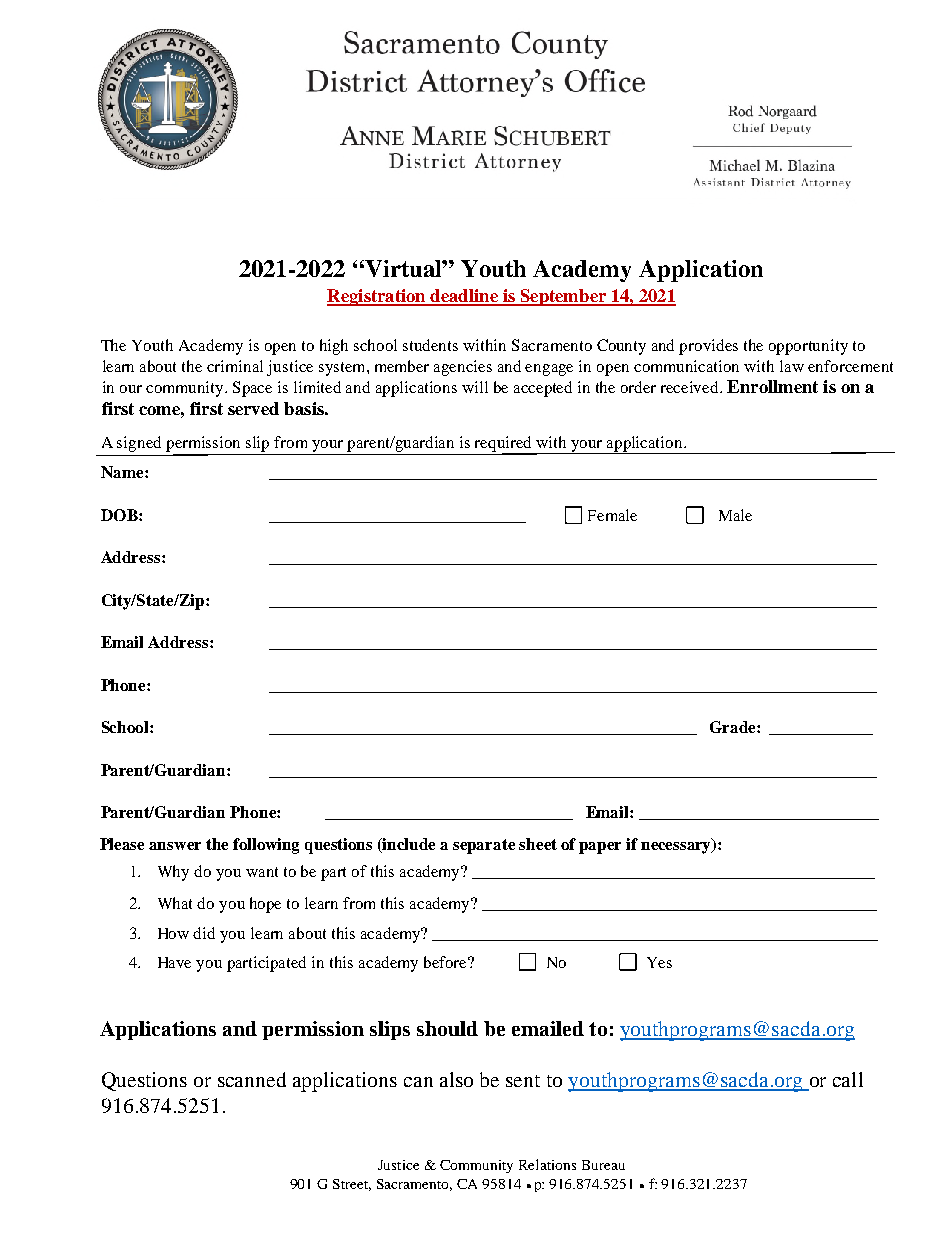 Image resolution: width=952 pixels, height=1233 pixels. Describe the element at coordinates (464, 297) in the page. I see `deadline` at that location.
